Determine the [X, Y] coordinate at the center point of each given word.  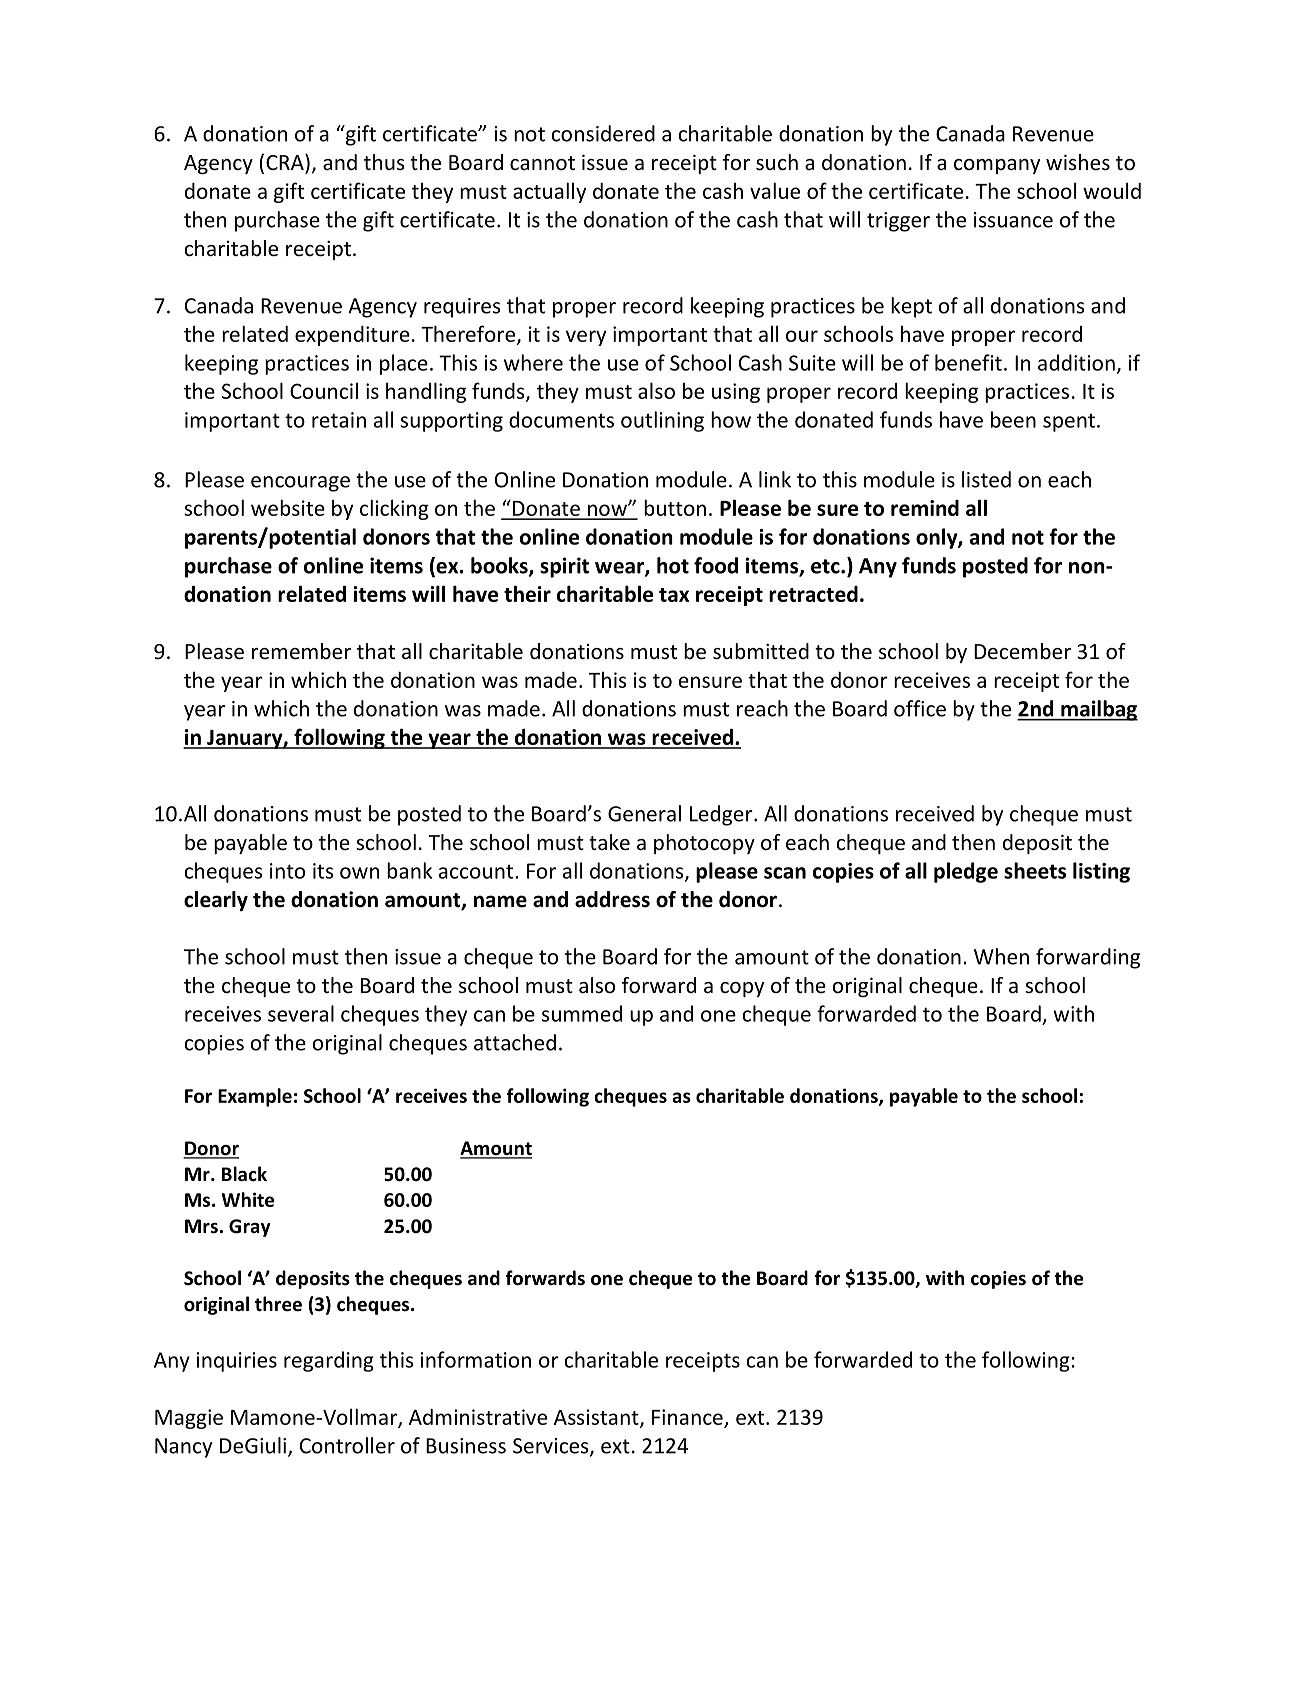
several [301, 1013]
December [1022, 651]
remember [301, 651]
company [997, 166]
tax [674, 595]
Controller [347, 1445]
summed [582, 1013]
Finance [687, 1417]
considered [603, 133]
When [1001, 956]
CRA [286, 162]
